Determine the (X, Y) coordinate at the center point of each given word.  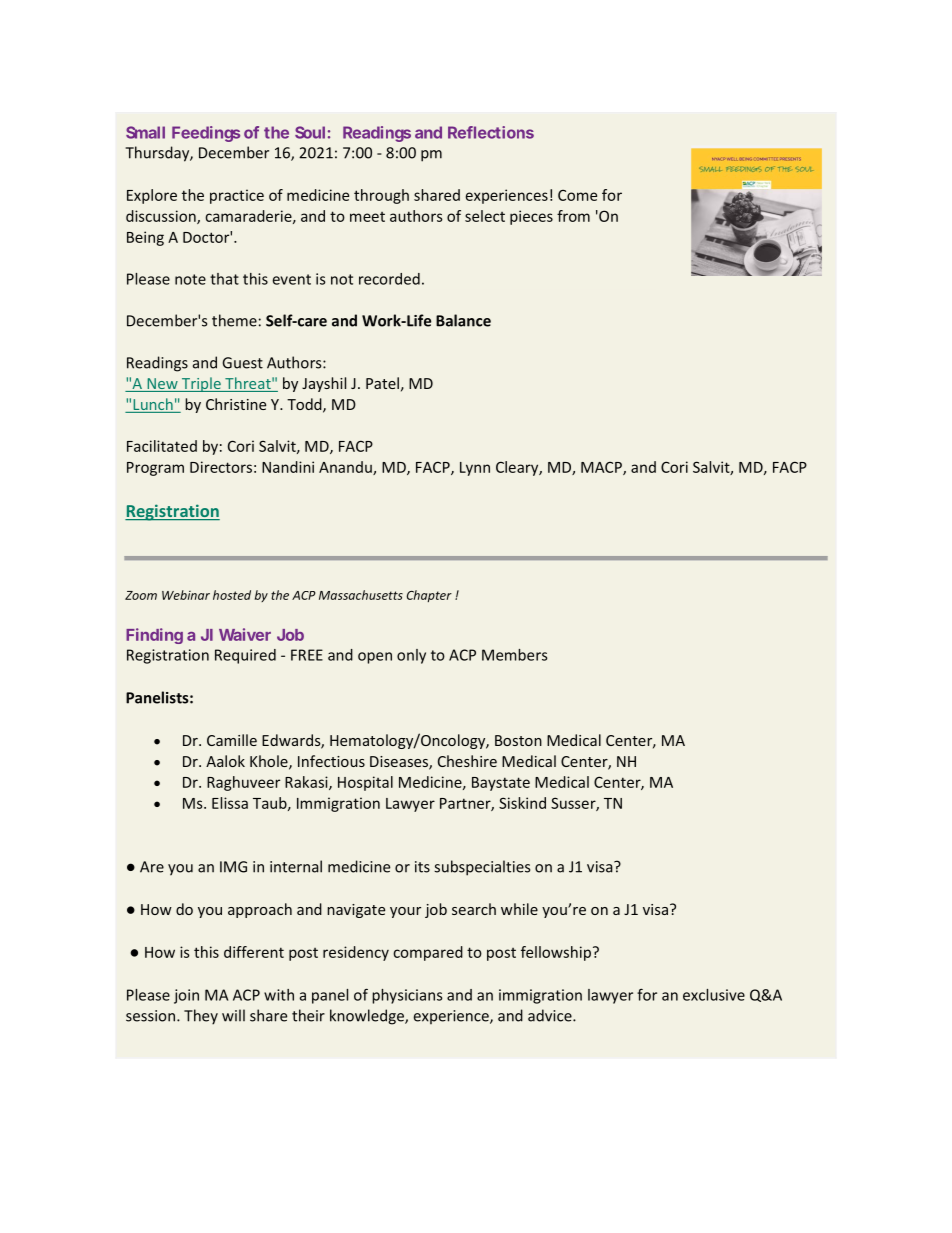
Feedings (206, 134)
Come (577, 195)
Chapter (429, 596)
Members (514, 655)
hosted (232, 595)
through (381, 196)
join (186, 996)
